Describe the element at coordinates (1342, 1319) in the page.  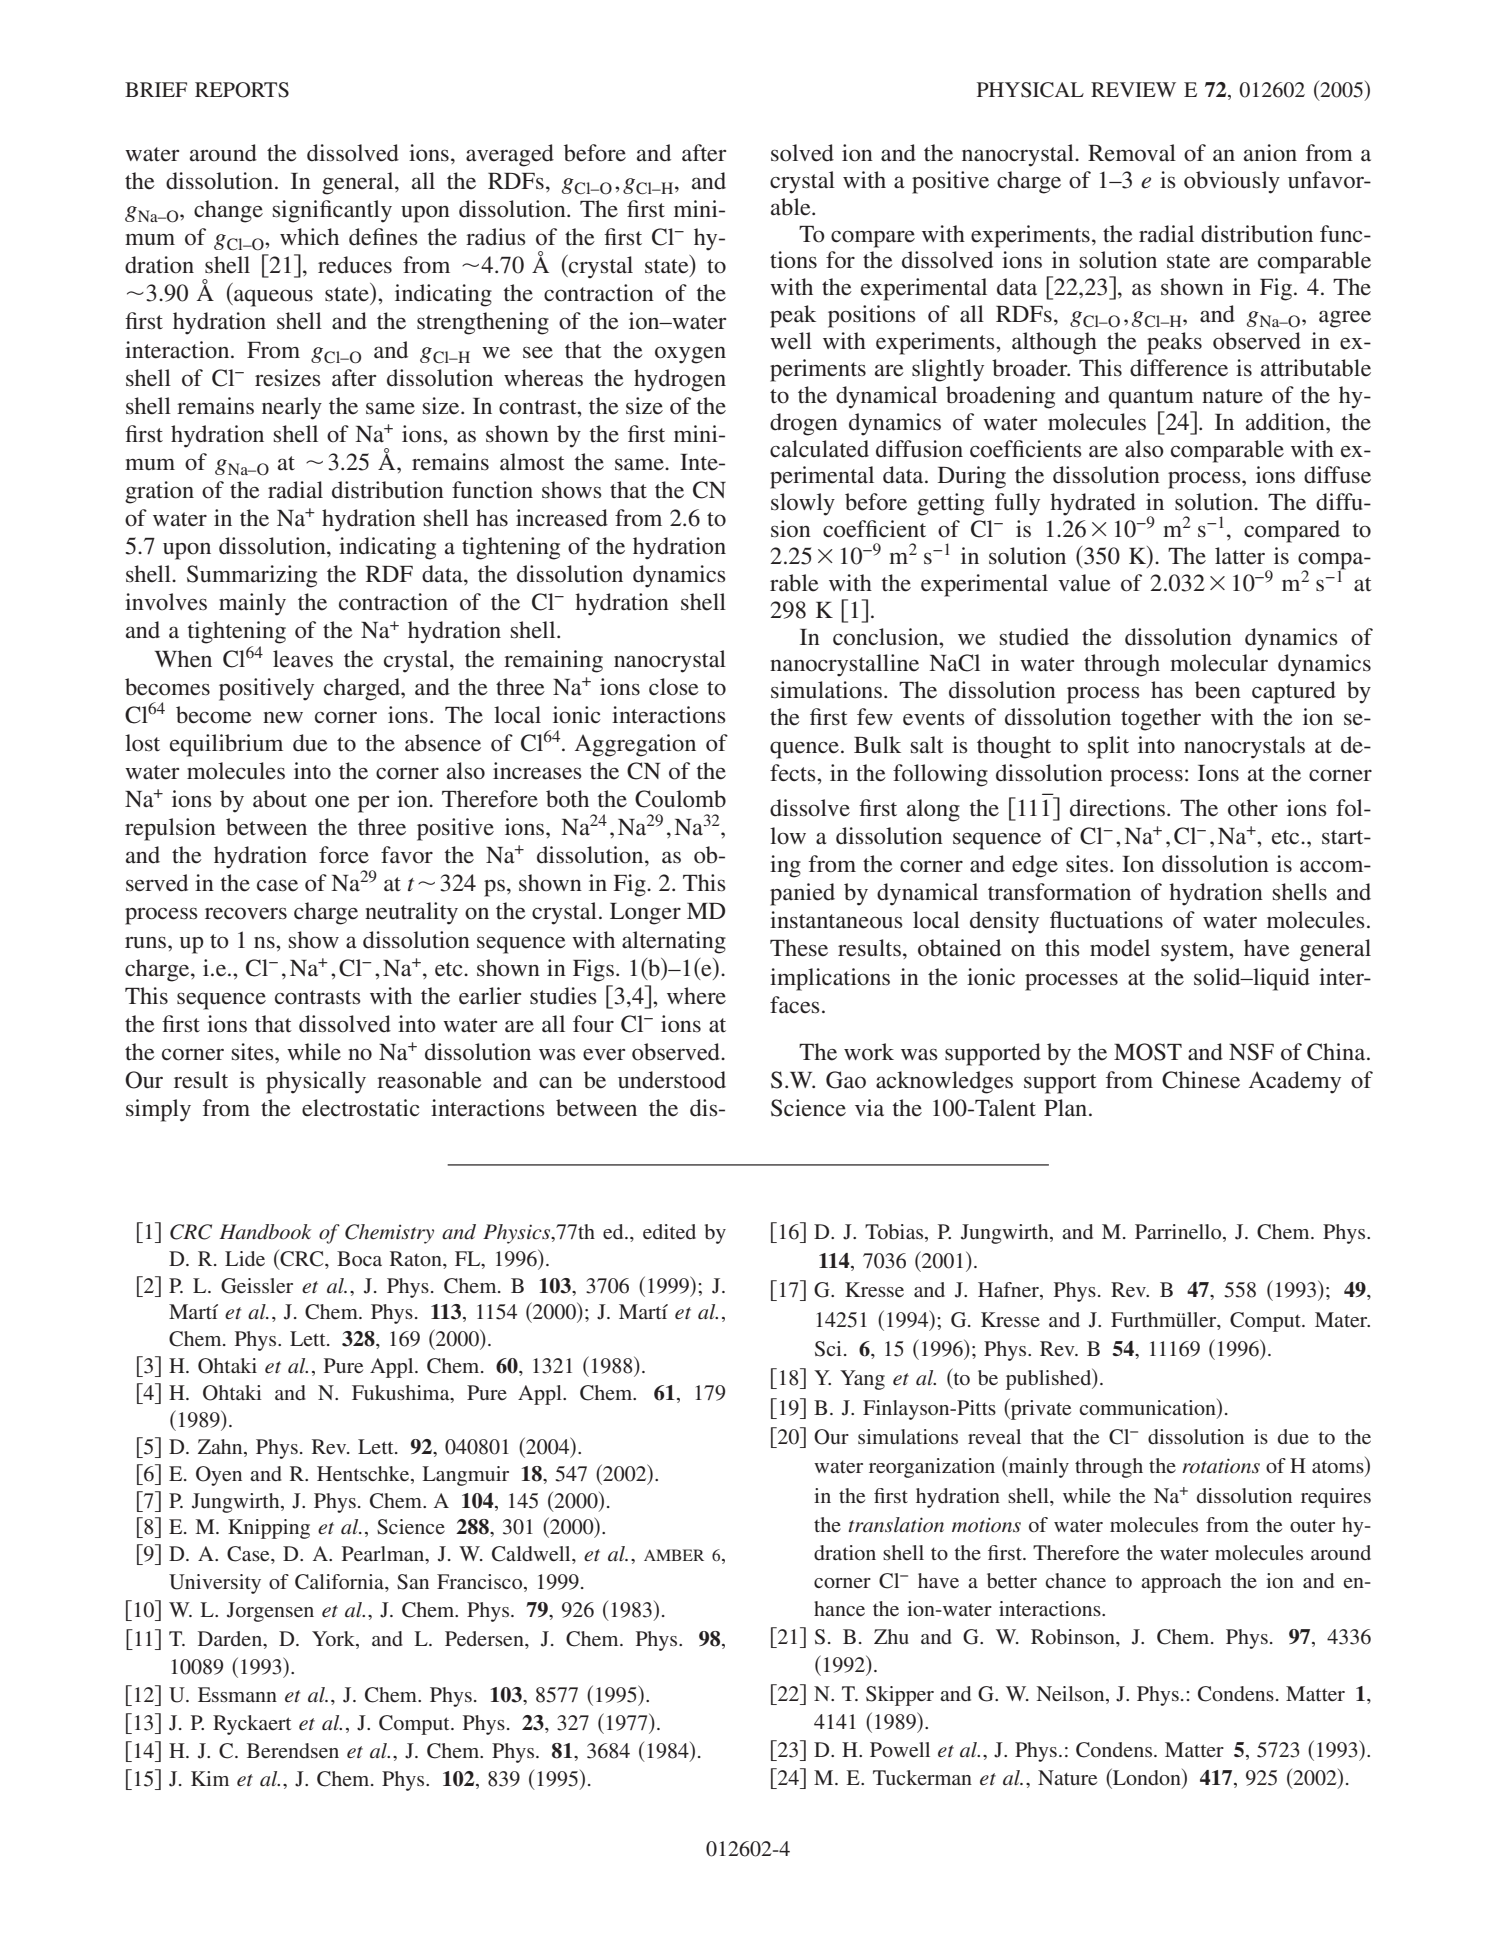
I see `Mater` at that location.
